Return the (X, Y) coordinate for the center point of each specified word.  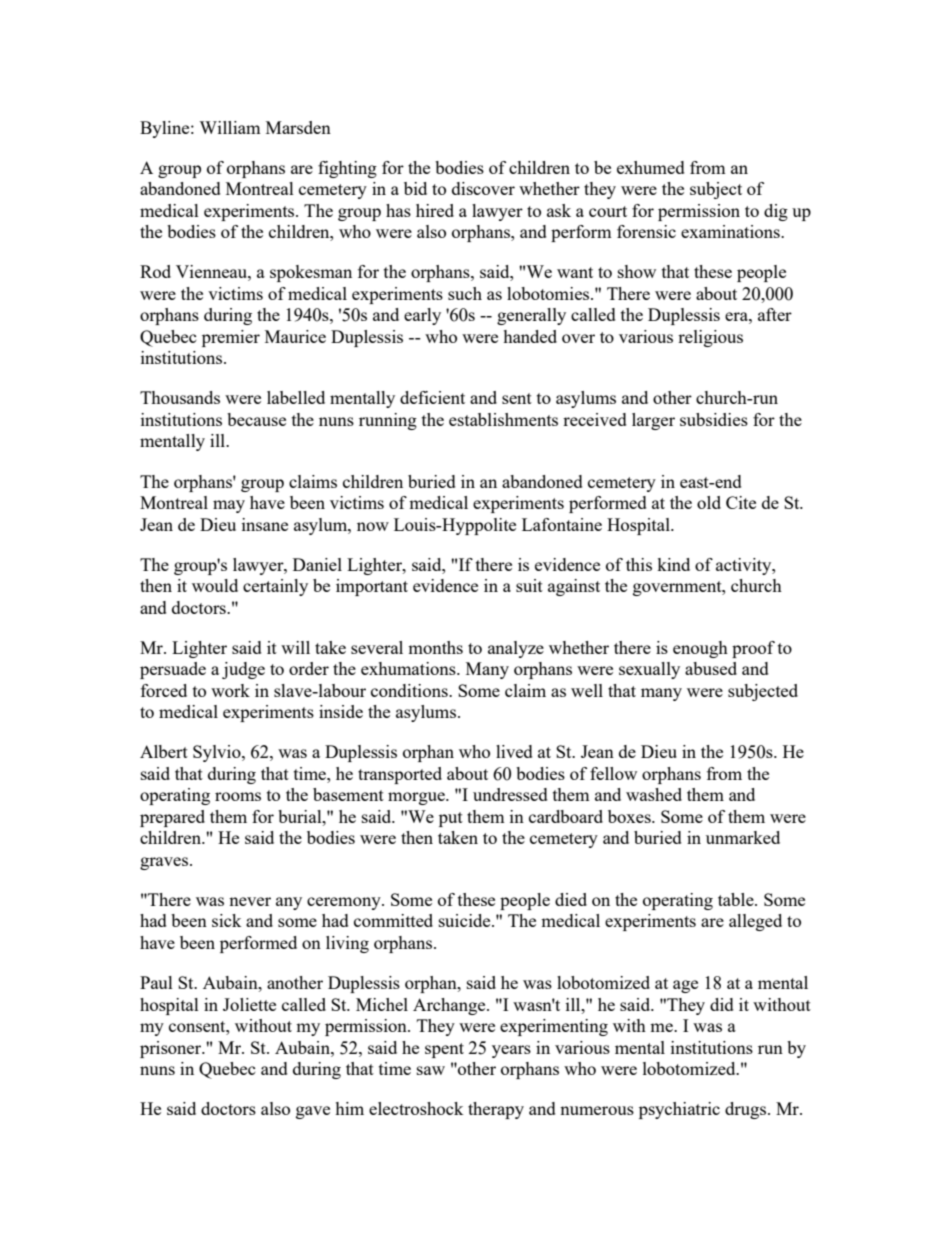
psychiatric (679, 1110)
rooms (238, 796)
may (229, 506)
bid (415, 188)
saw (431, 1070)
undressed (510, 794)
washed (654, 794)
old (709, 502)
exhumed (651, 167)
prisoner (172, 1049)
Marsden (298, 127)
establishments (503, 419)
